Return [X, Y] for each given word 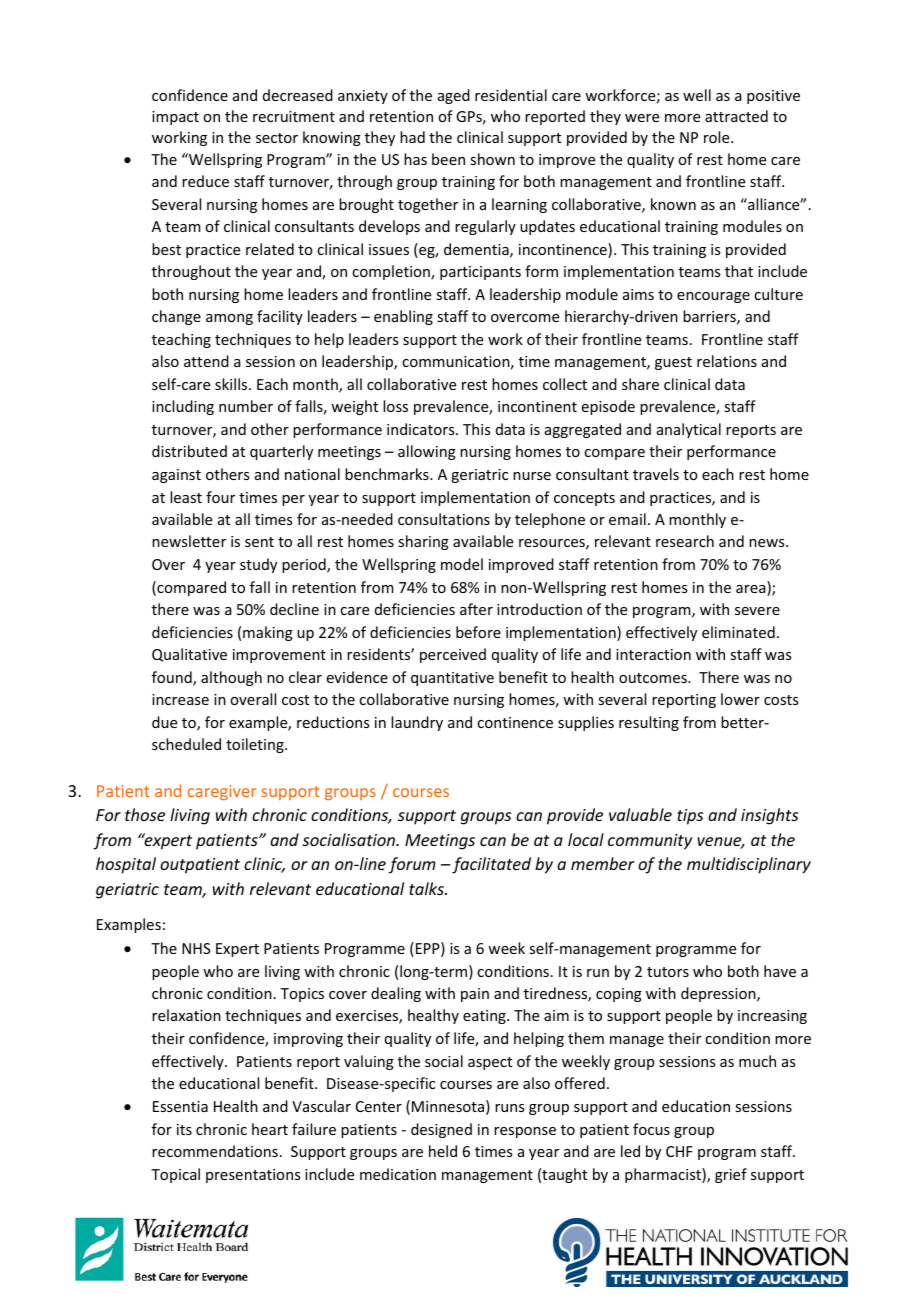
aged [454, 96]
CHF [679, 1151]
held [443, 1151]
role [718, 137]
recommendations [215, 1151]
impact [175, 118]
